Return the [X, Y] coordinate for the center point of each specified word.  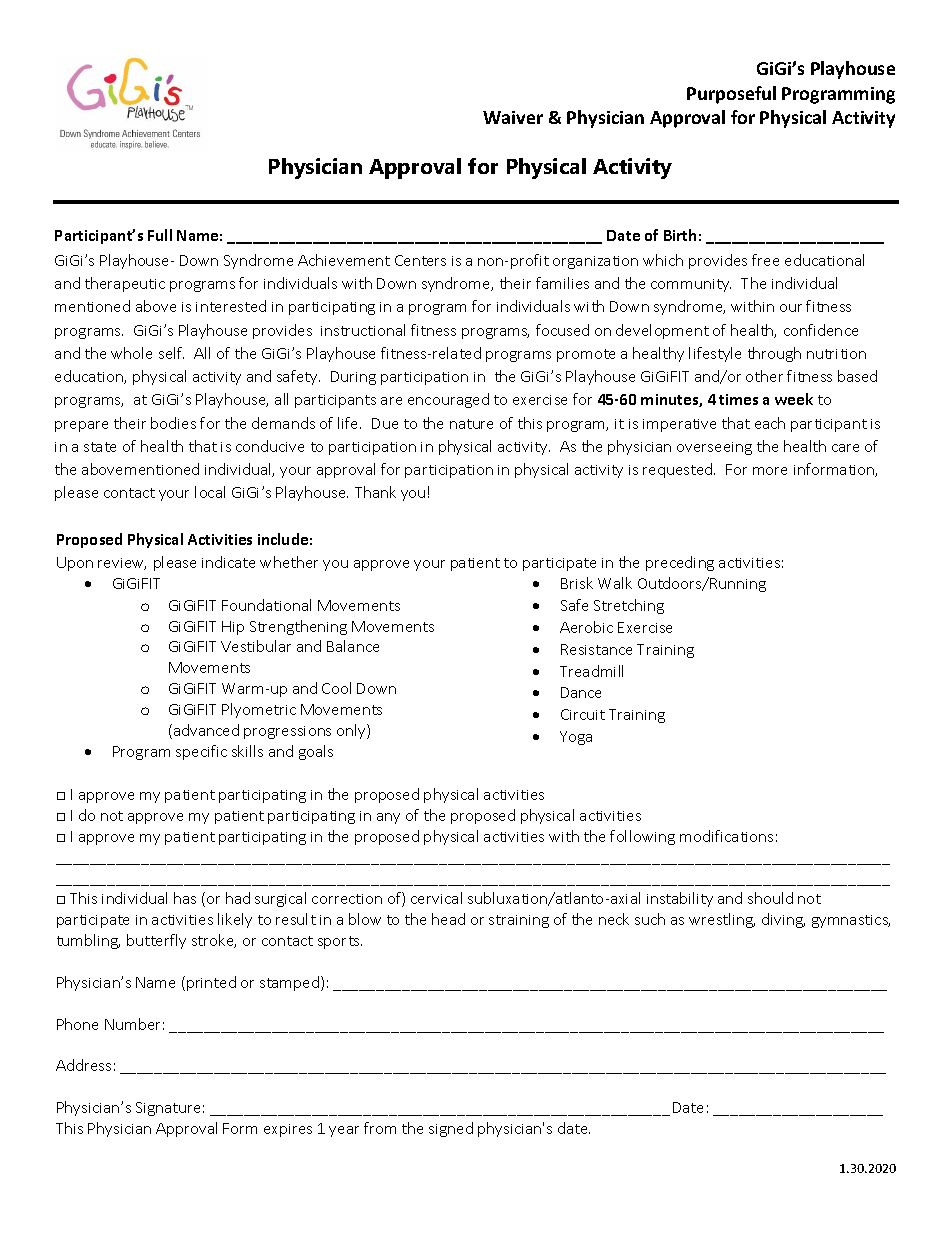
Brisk [577, 583]
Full [160, 235]
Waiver [513, 117]
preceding [680, 563]
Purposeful [731, 95]
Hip [233, 628]
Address [83, 1065]
